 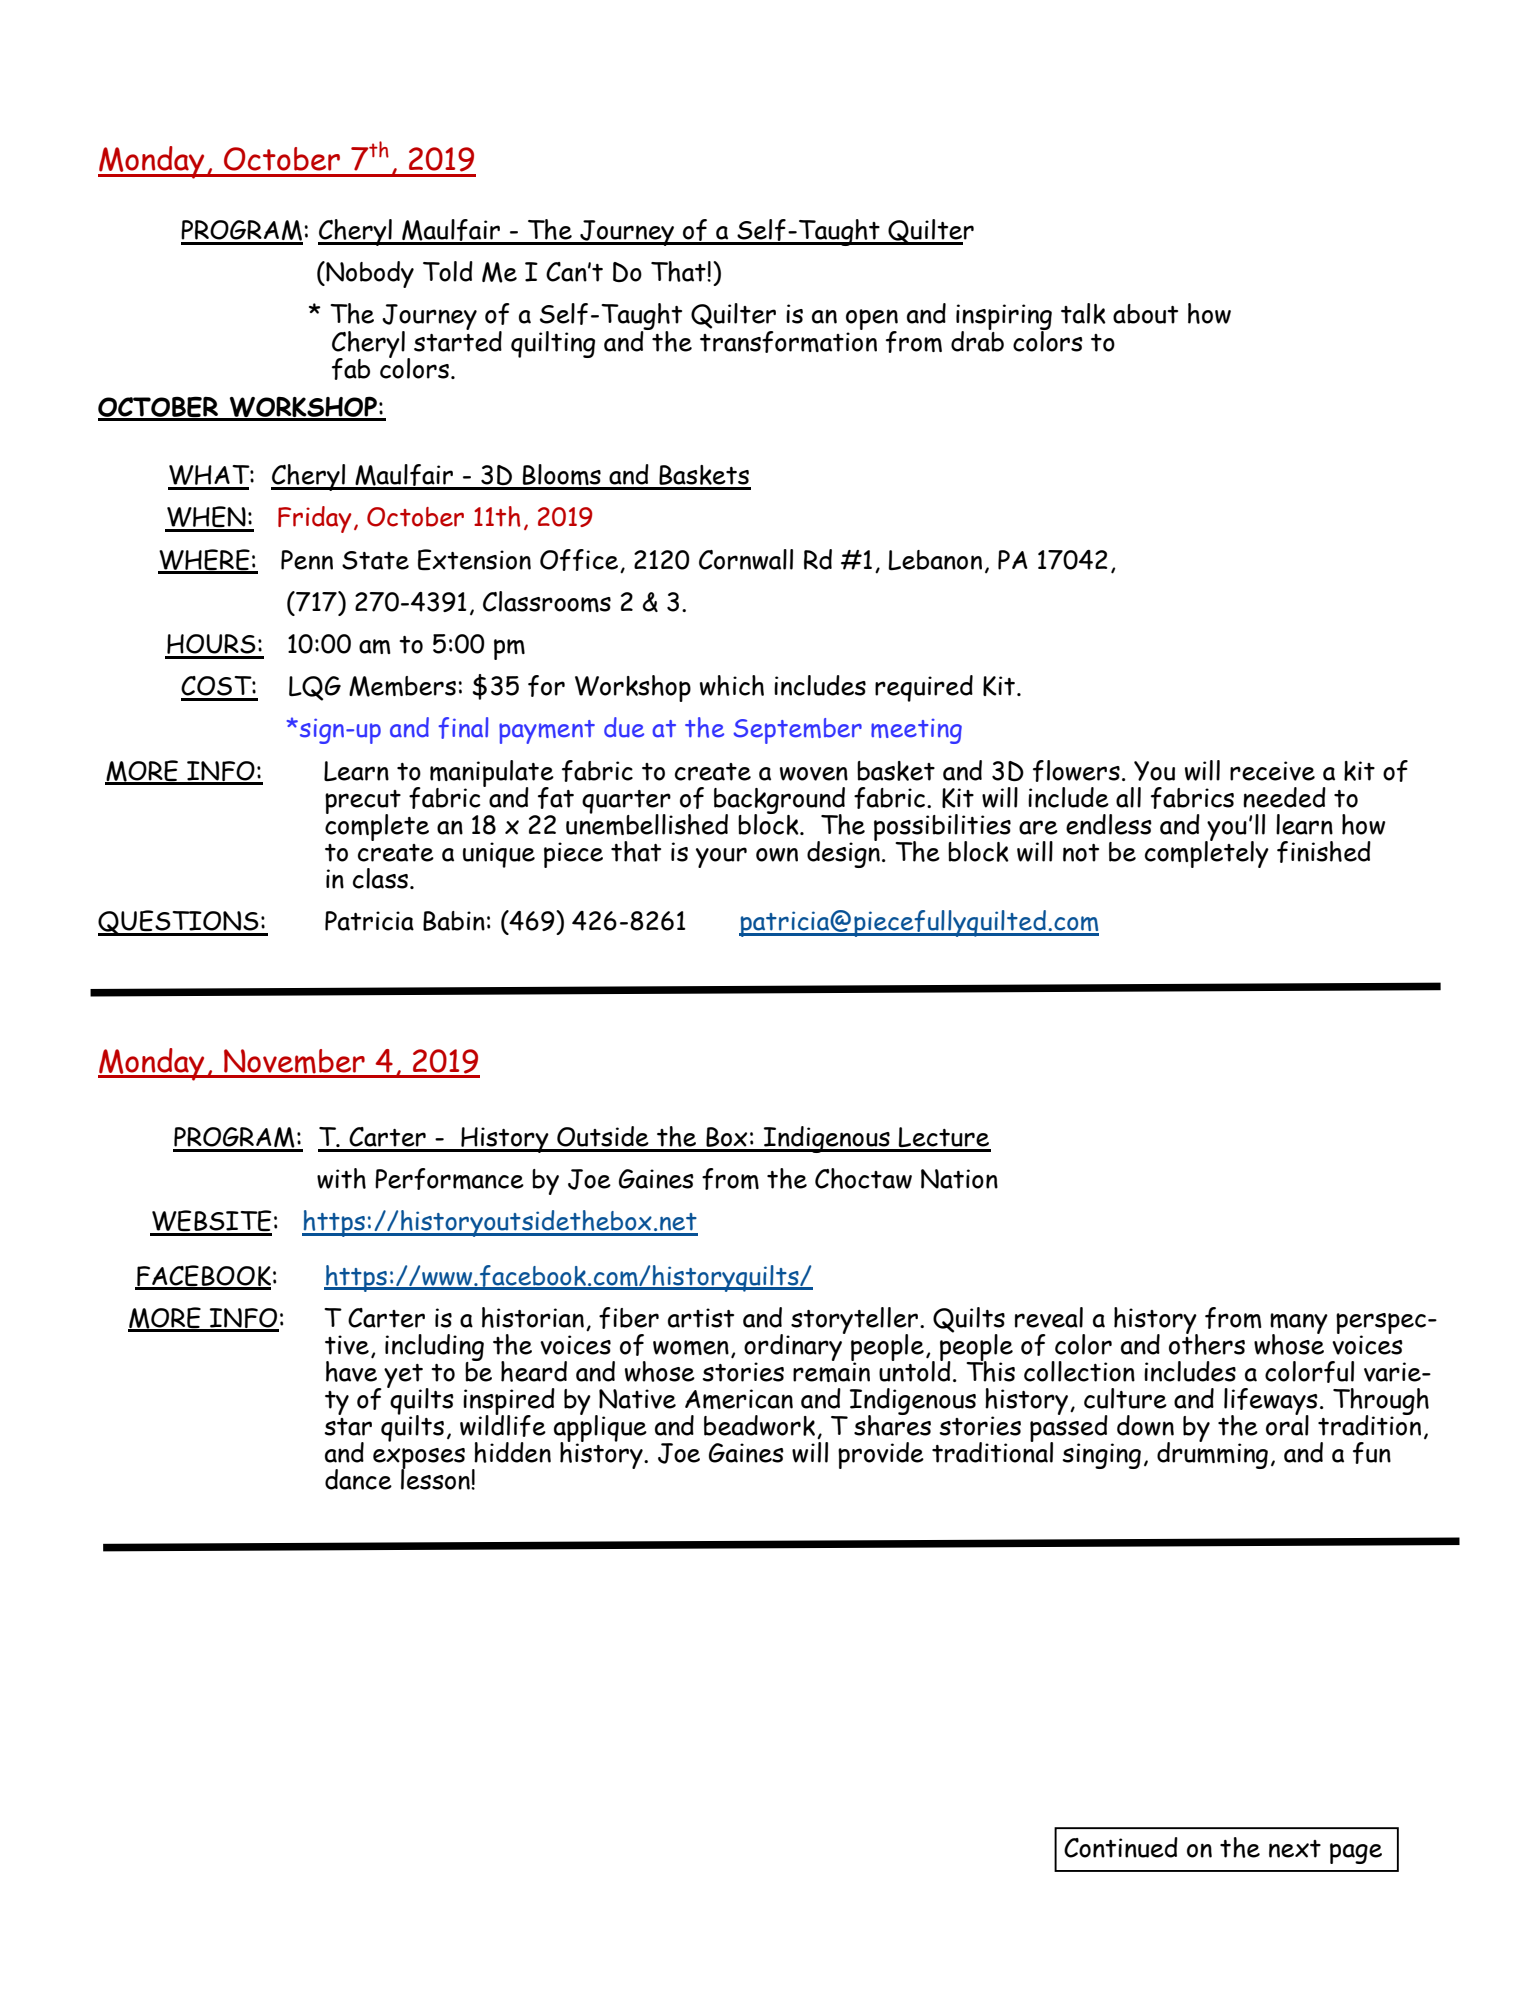 I want to click on ordinary, so click(x=794, y=1348).
